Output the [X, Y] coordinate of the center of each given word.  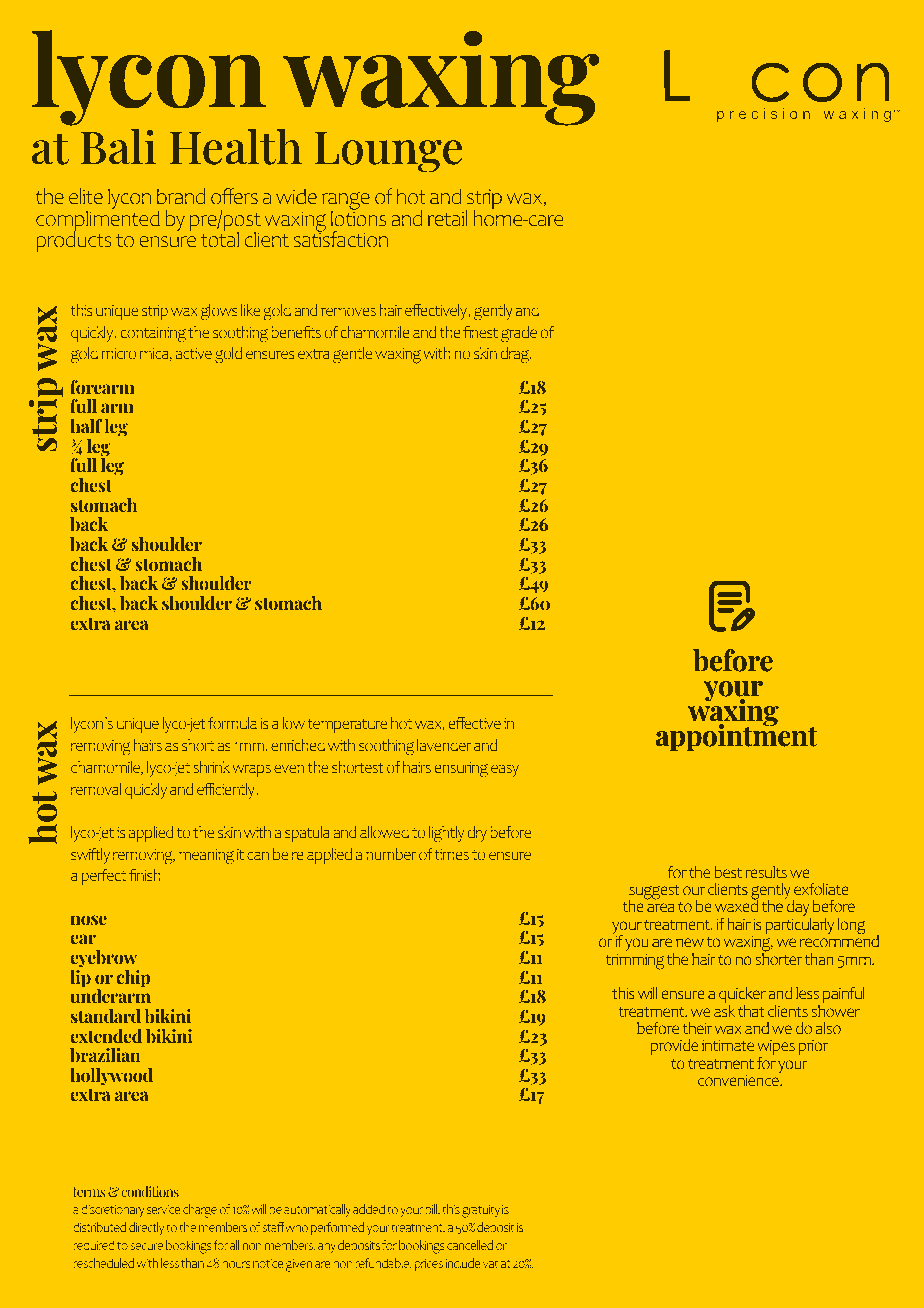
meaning [206, 857]
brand [181, 196]
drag [516, 355]
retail [447, 218]
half [86, 426]
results [766, 872]
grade [519, 334]
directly [146, 1228]
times [452, 854]
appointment [736, 737]
